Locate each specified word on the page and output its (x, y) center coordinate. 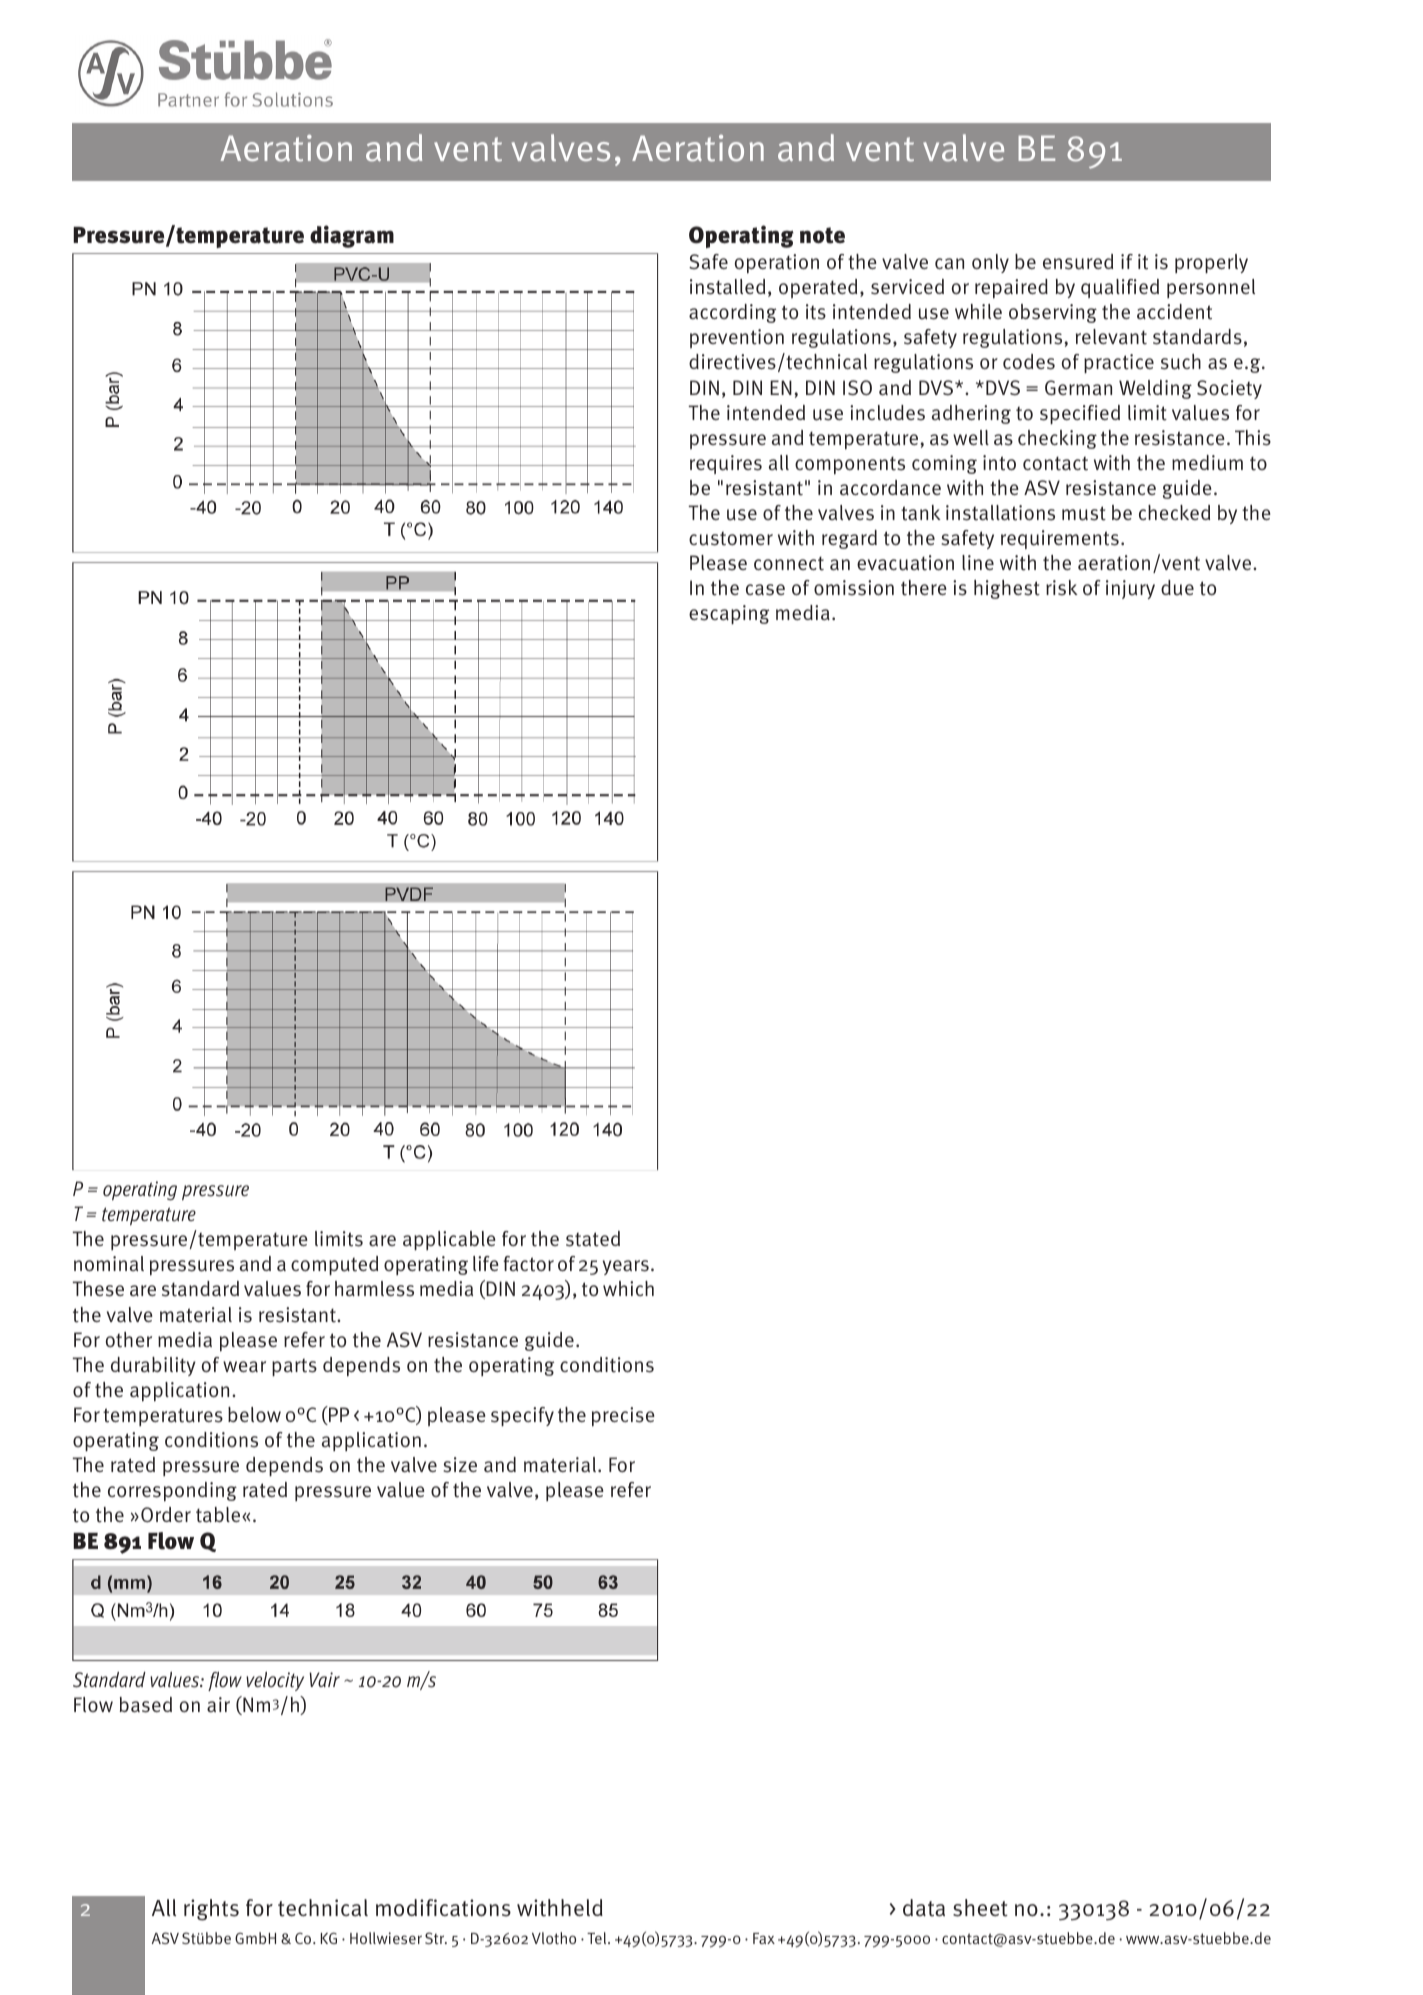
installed (727, 287)
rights (211, 1910)
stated (593, 1239)
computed (334, 1265)
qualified (1120, 288)
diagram (352, 236)
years (626, 1267)
